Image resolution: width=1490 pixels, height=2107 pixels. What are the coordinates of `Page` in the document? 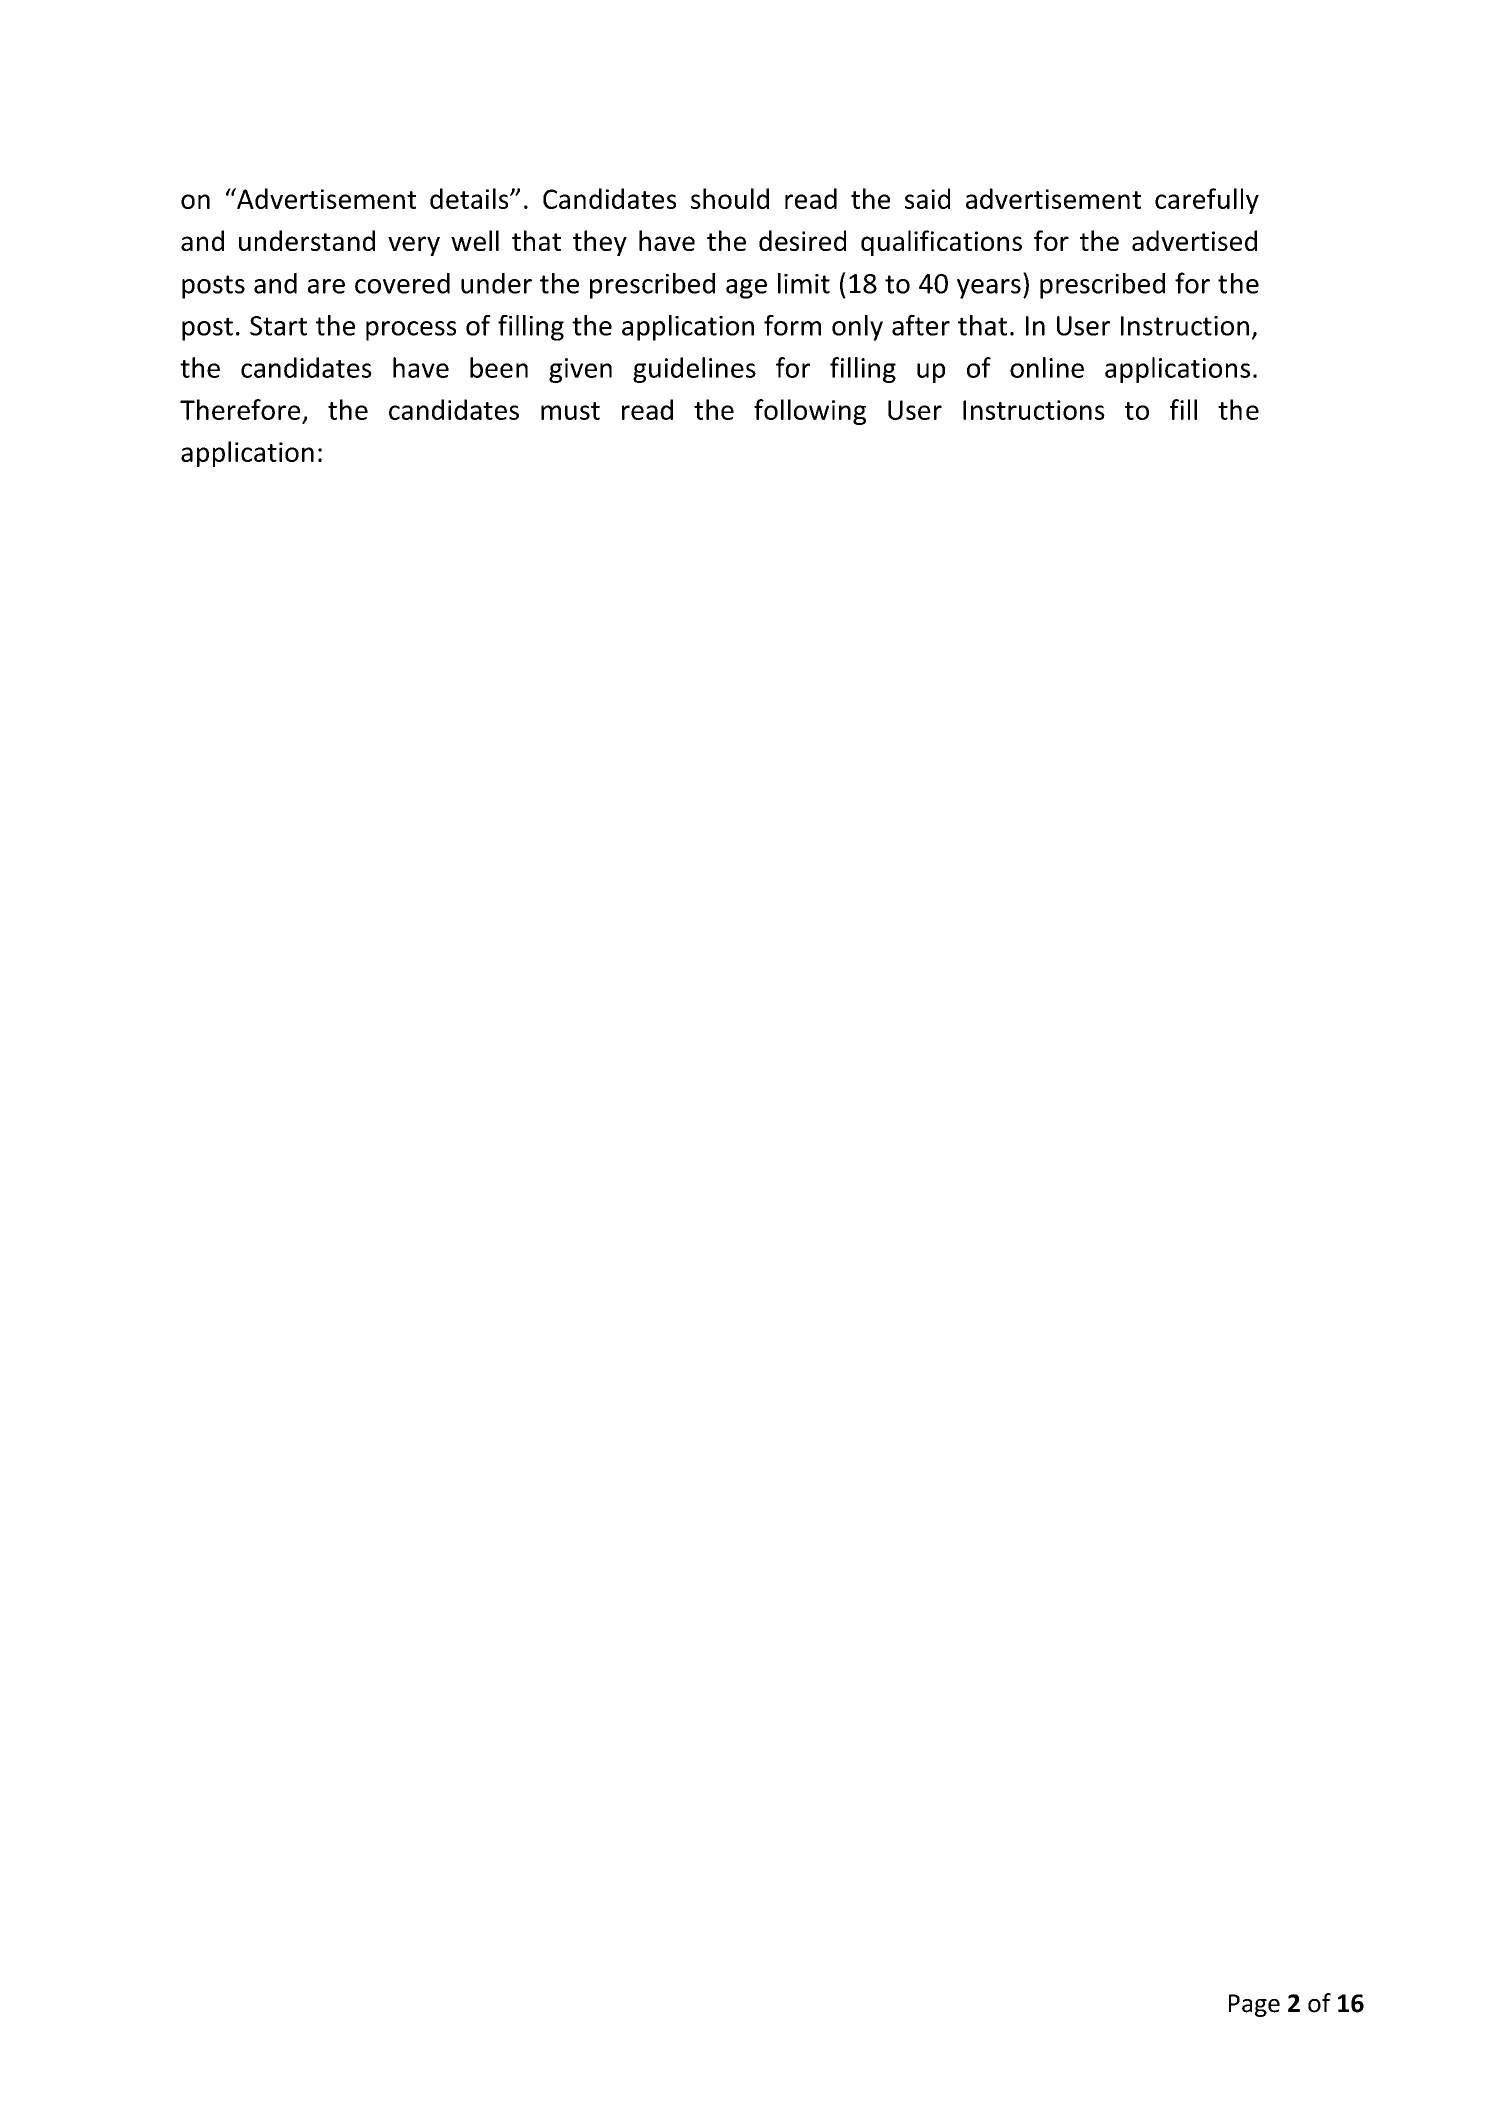 It's located at (1254, 2005).
